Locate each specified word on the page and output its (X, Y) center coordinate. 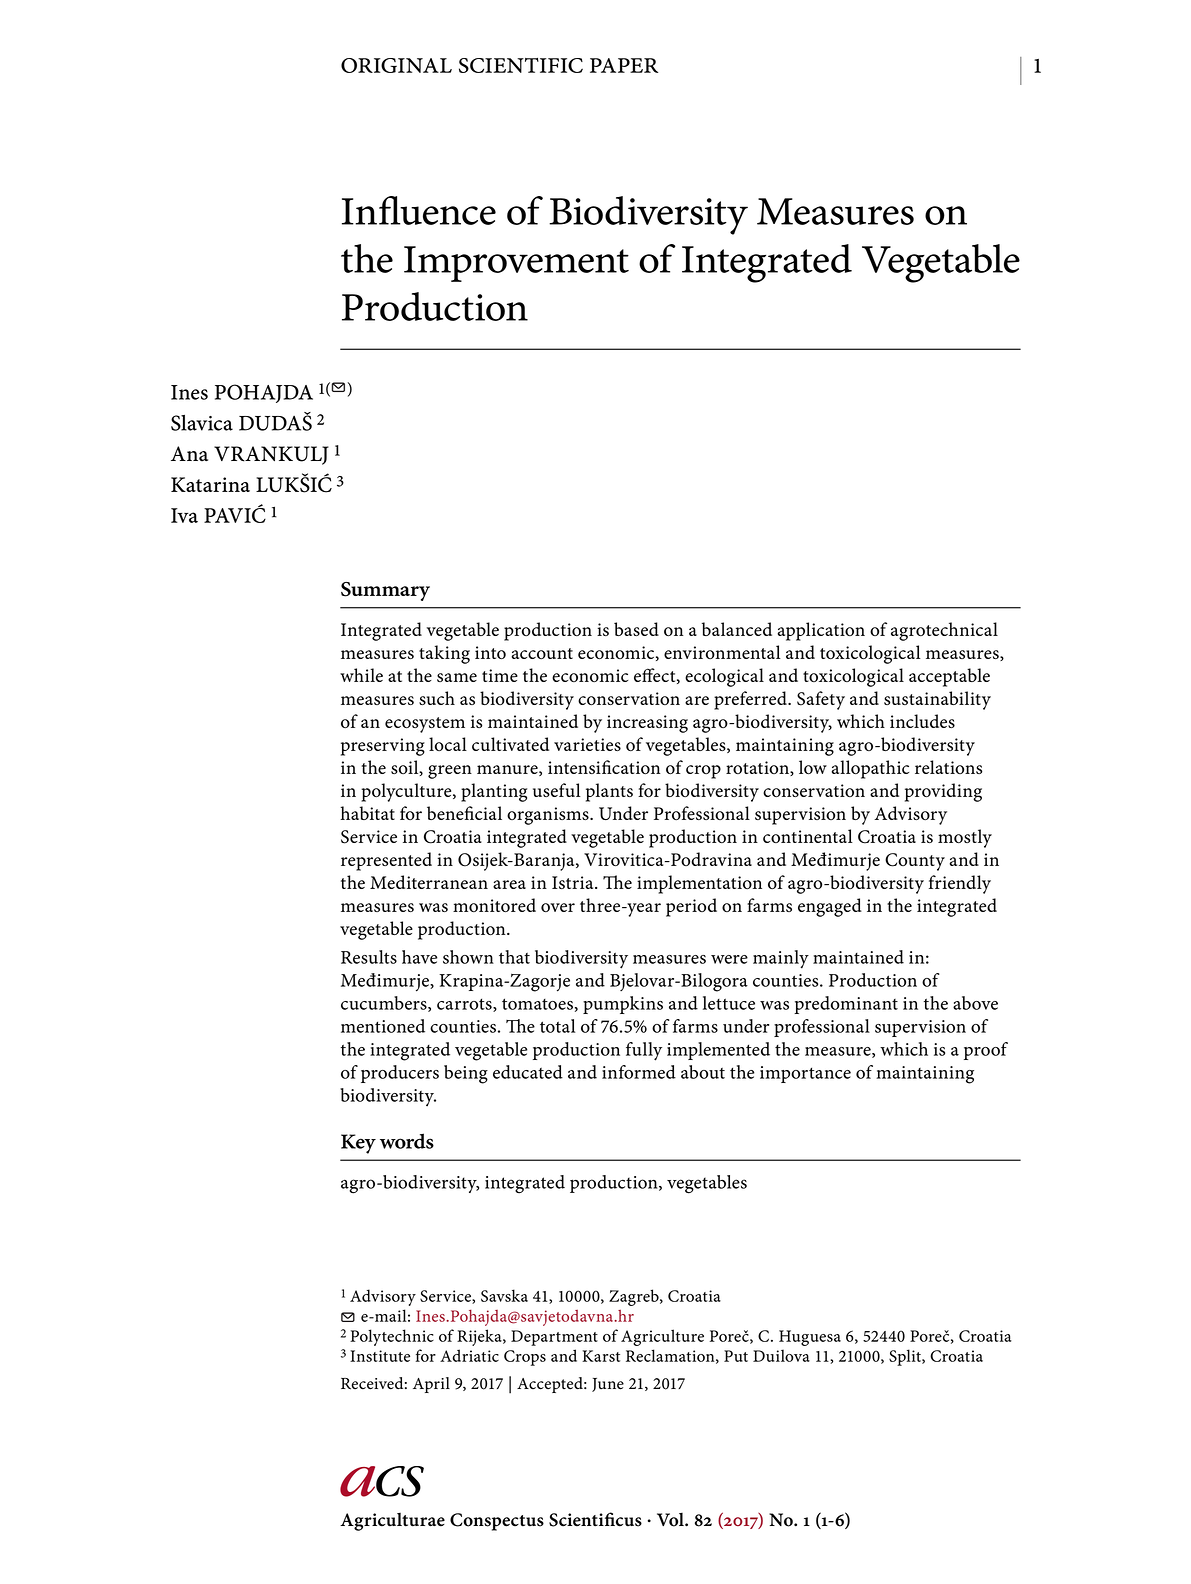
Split (906, 1357)
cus (629, 1522)
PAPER (624, 65)
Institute (380, 1356)
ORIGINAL (396, 65)
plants (609, 792)
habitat (367, 813)
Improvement (516, 264)
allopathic (870, 769)
